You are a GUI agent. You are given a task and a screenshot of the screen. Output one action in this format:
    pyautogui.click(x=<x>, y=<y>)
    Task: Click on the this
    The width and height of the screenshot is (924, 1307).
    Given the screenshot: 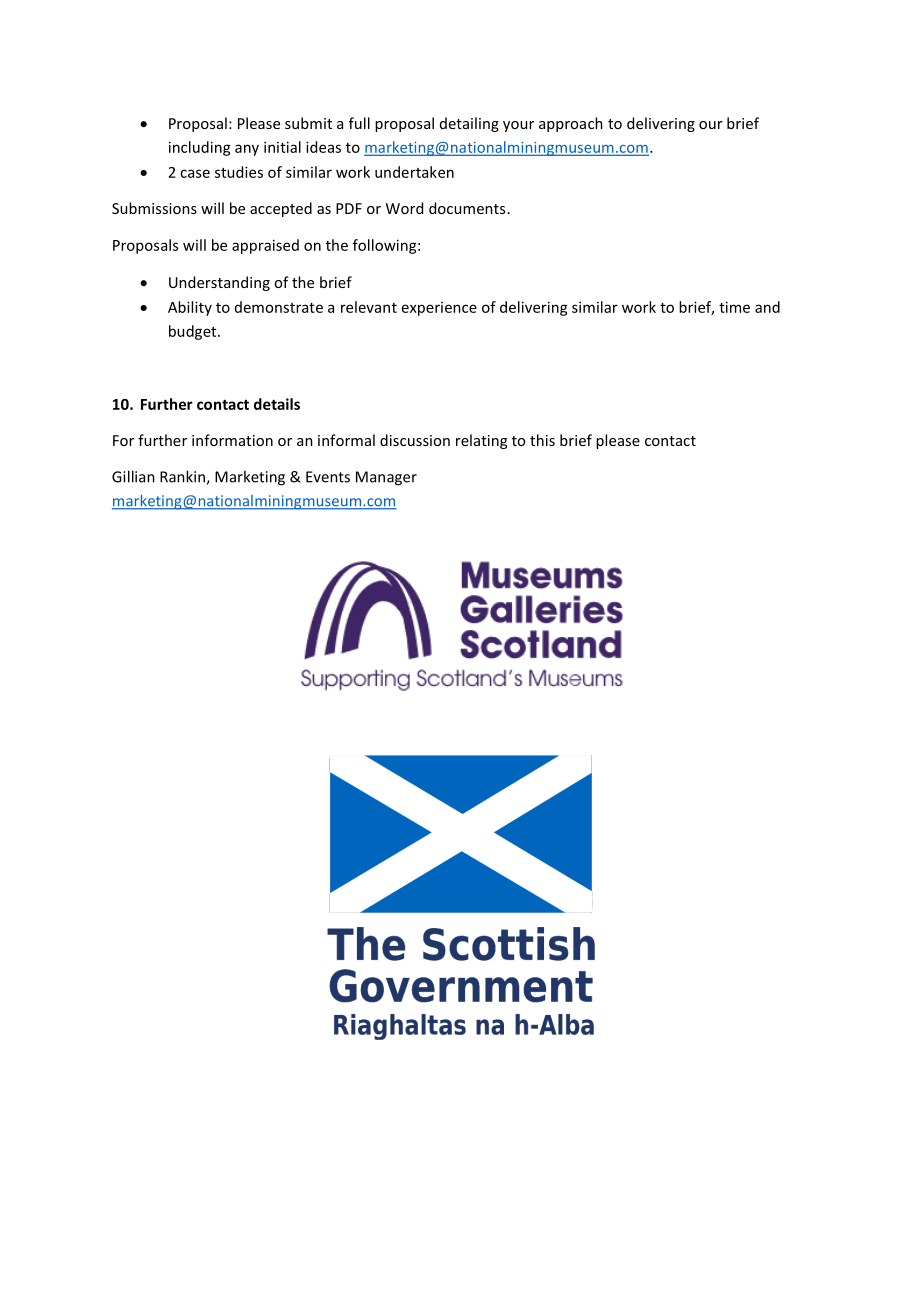 What is the action you would take?
    pyautogui.click(x=542, y=440)
